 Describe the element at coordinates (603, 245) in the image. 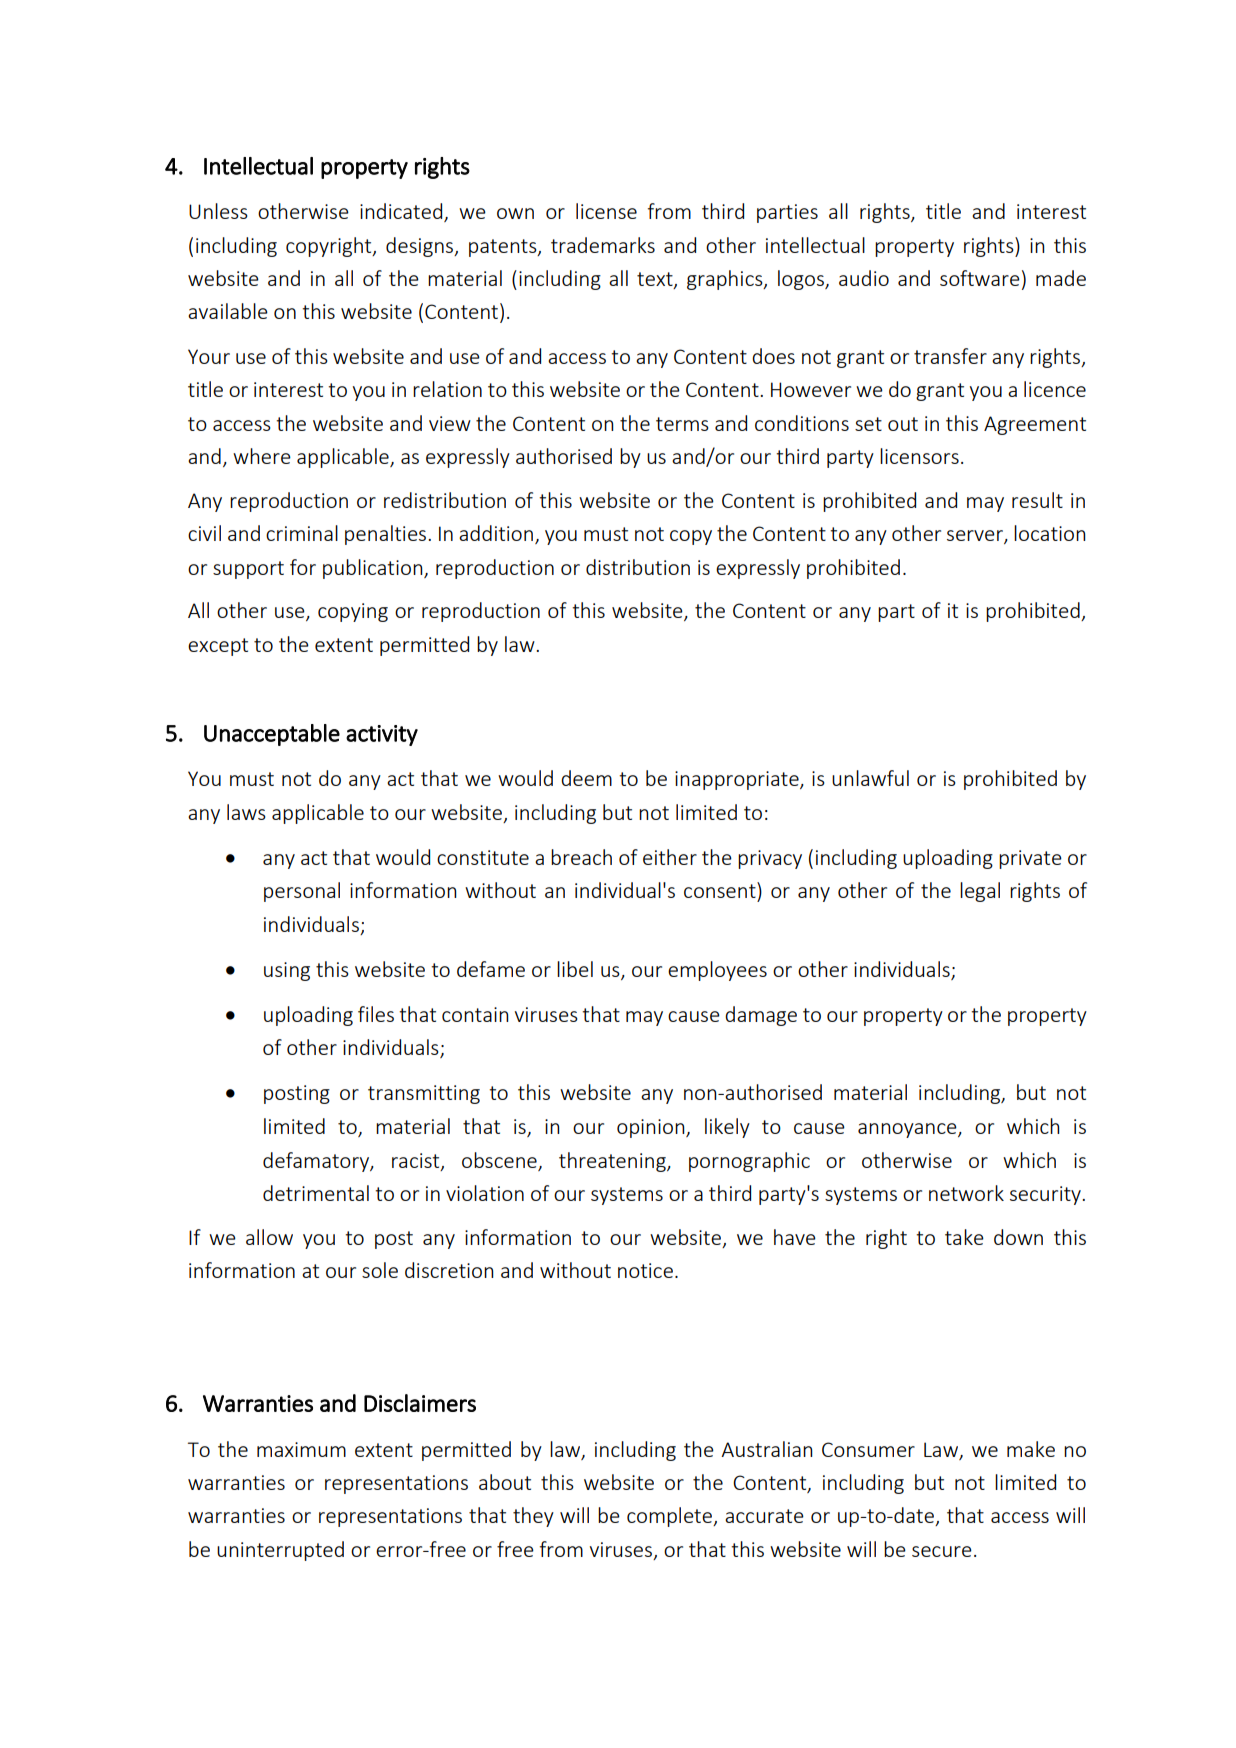

I see `trademarks` at that location.
